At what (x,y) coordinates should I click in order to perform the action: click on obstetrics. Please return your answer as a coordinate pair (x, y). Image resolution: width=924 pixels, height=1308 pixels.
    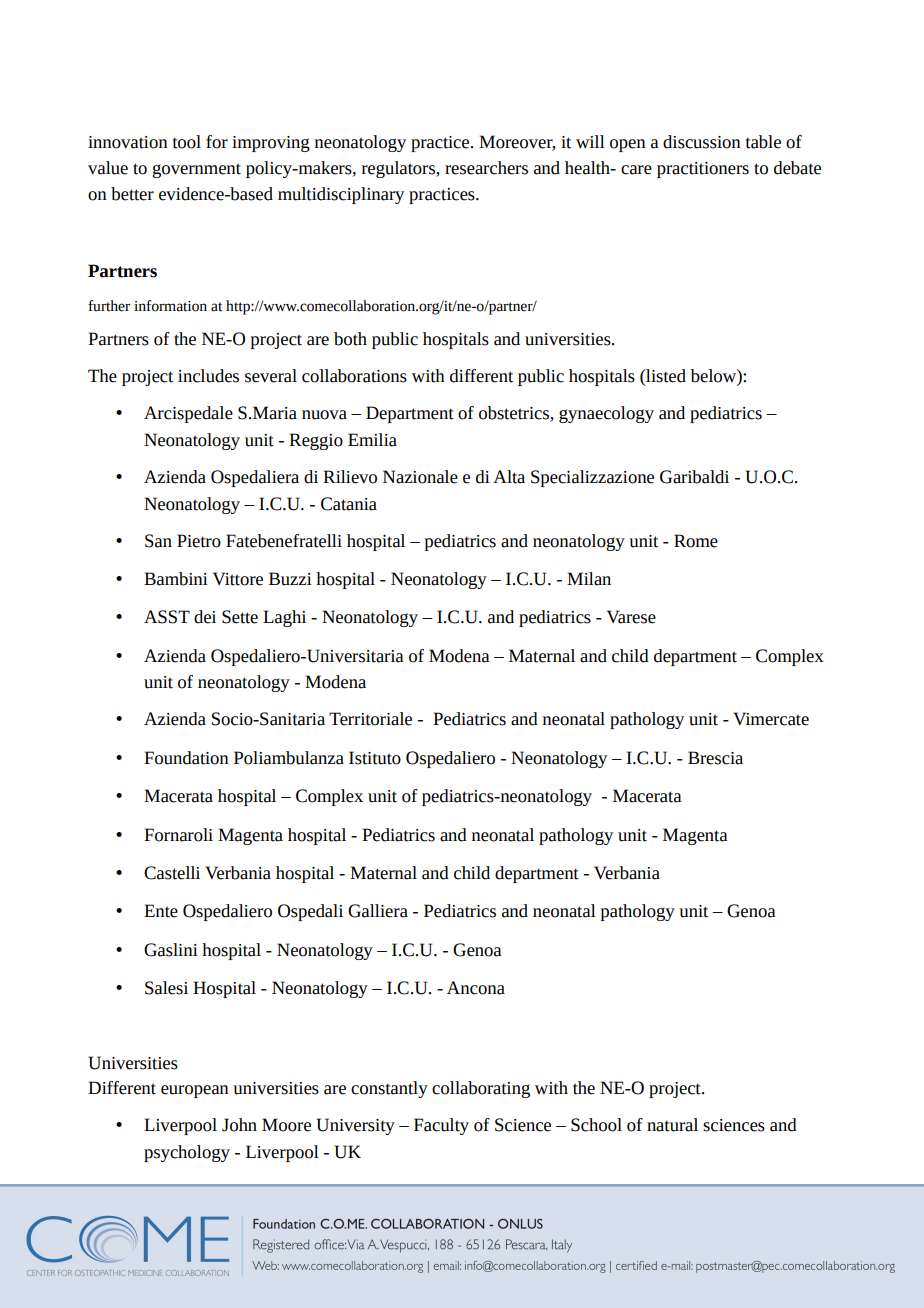
    Looking at the image, I should click on (515, 414).
